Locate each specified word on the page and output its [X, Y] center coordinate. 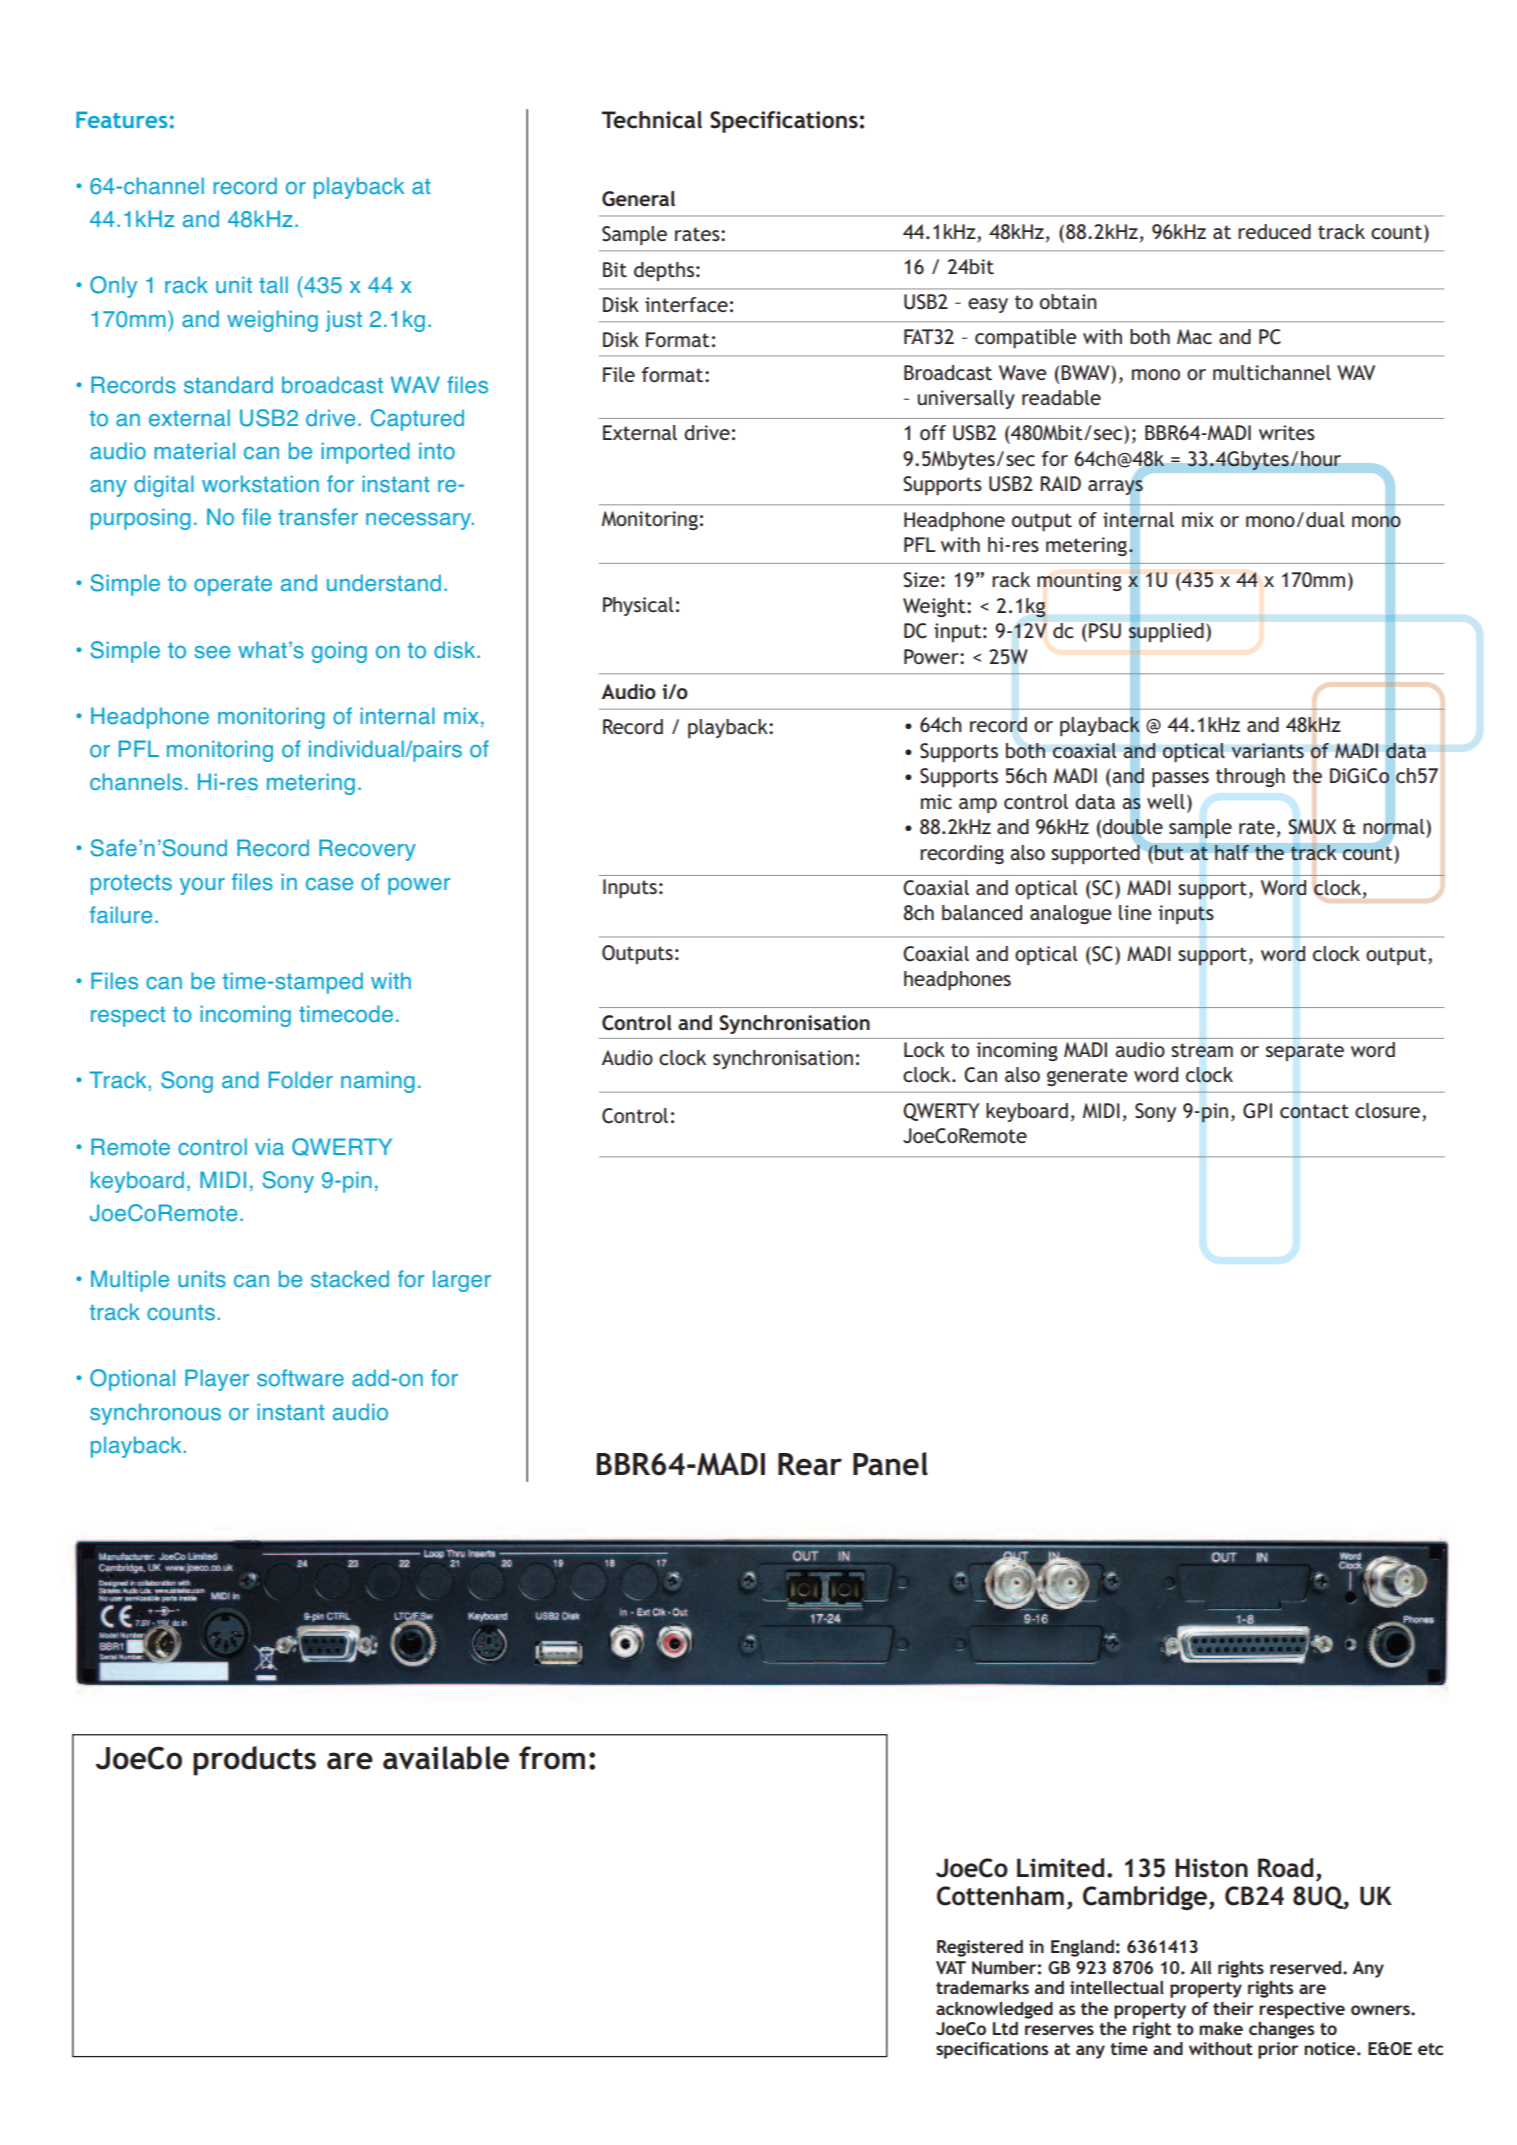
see [212, 652]
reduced [1274, 231]
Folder [301, 1080]
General [638, 199]
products [254, 1761]
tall [273, 285]
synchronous [155, 1414]
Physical [638, 606]
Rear [810, 1464]
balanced [982, 912]
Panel [890, 1464]
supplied [1166, 632]
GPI [1257, 1111]
